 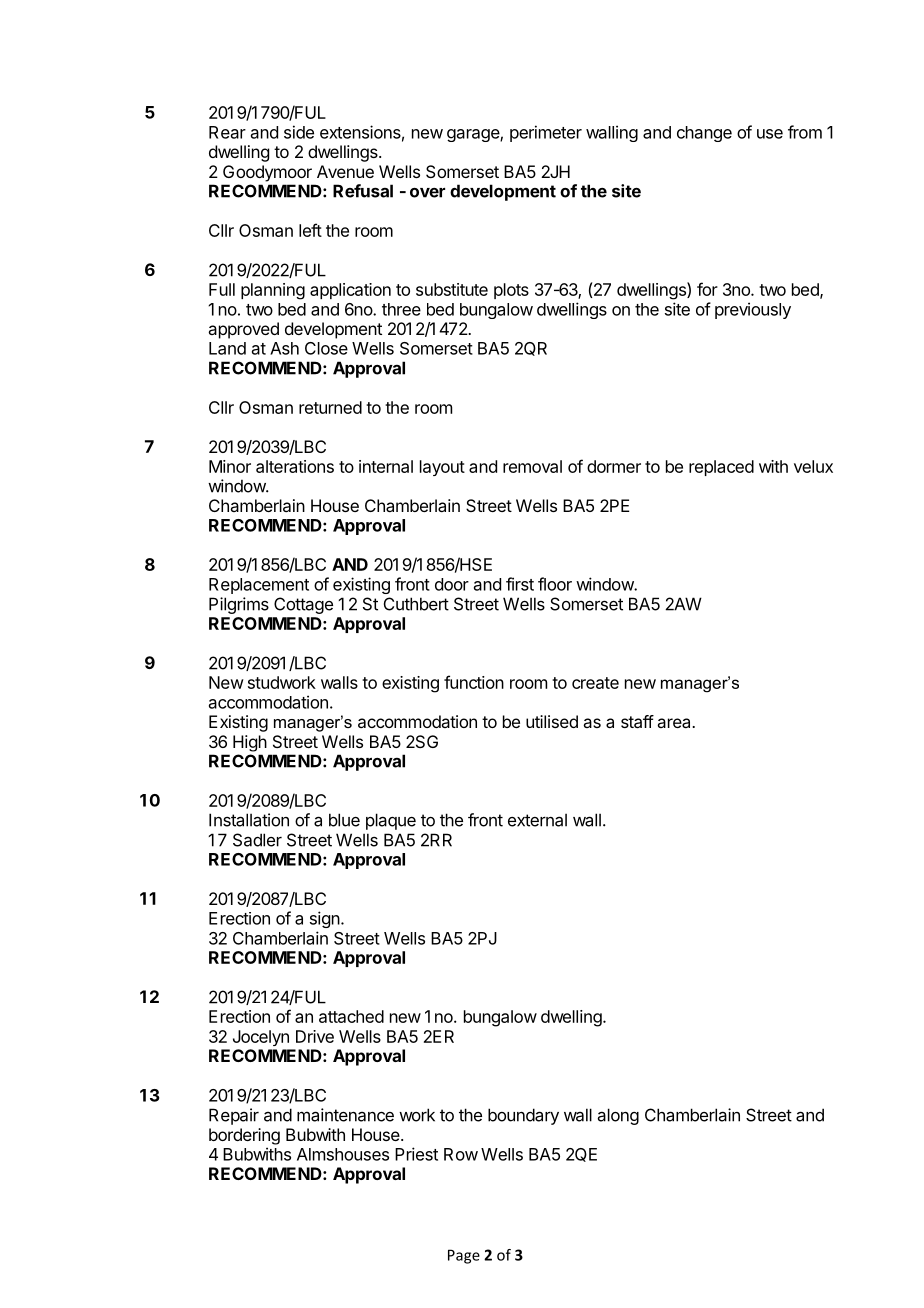 What do you see at coordinates (299, 132) in the document?
I see `side` at bounding box center [299, 132].
